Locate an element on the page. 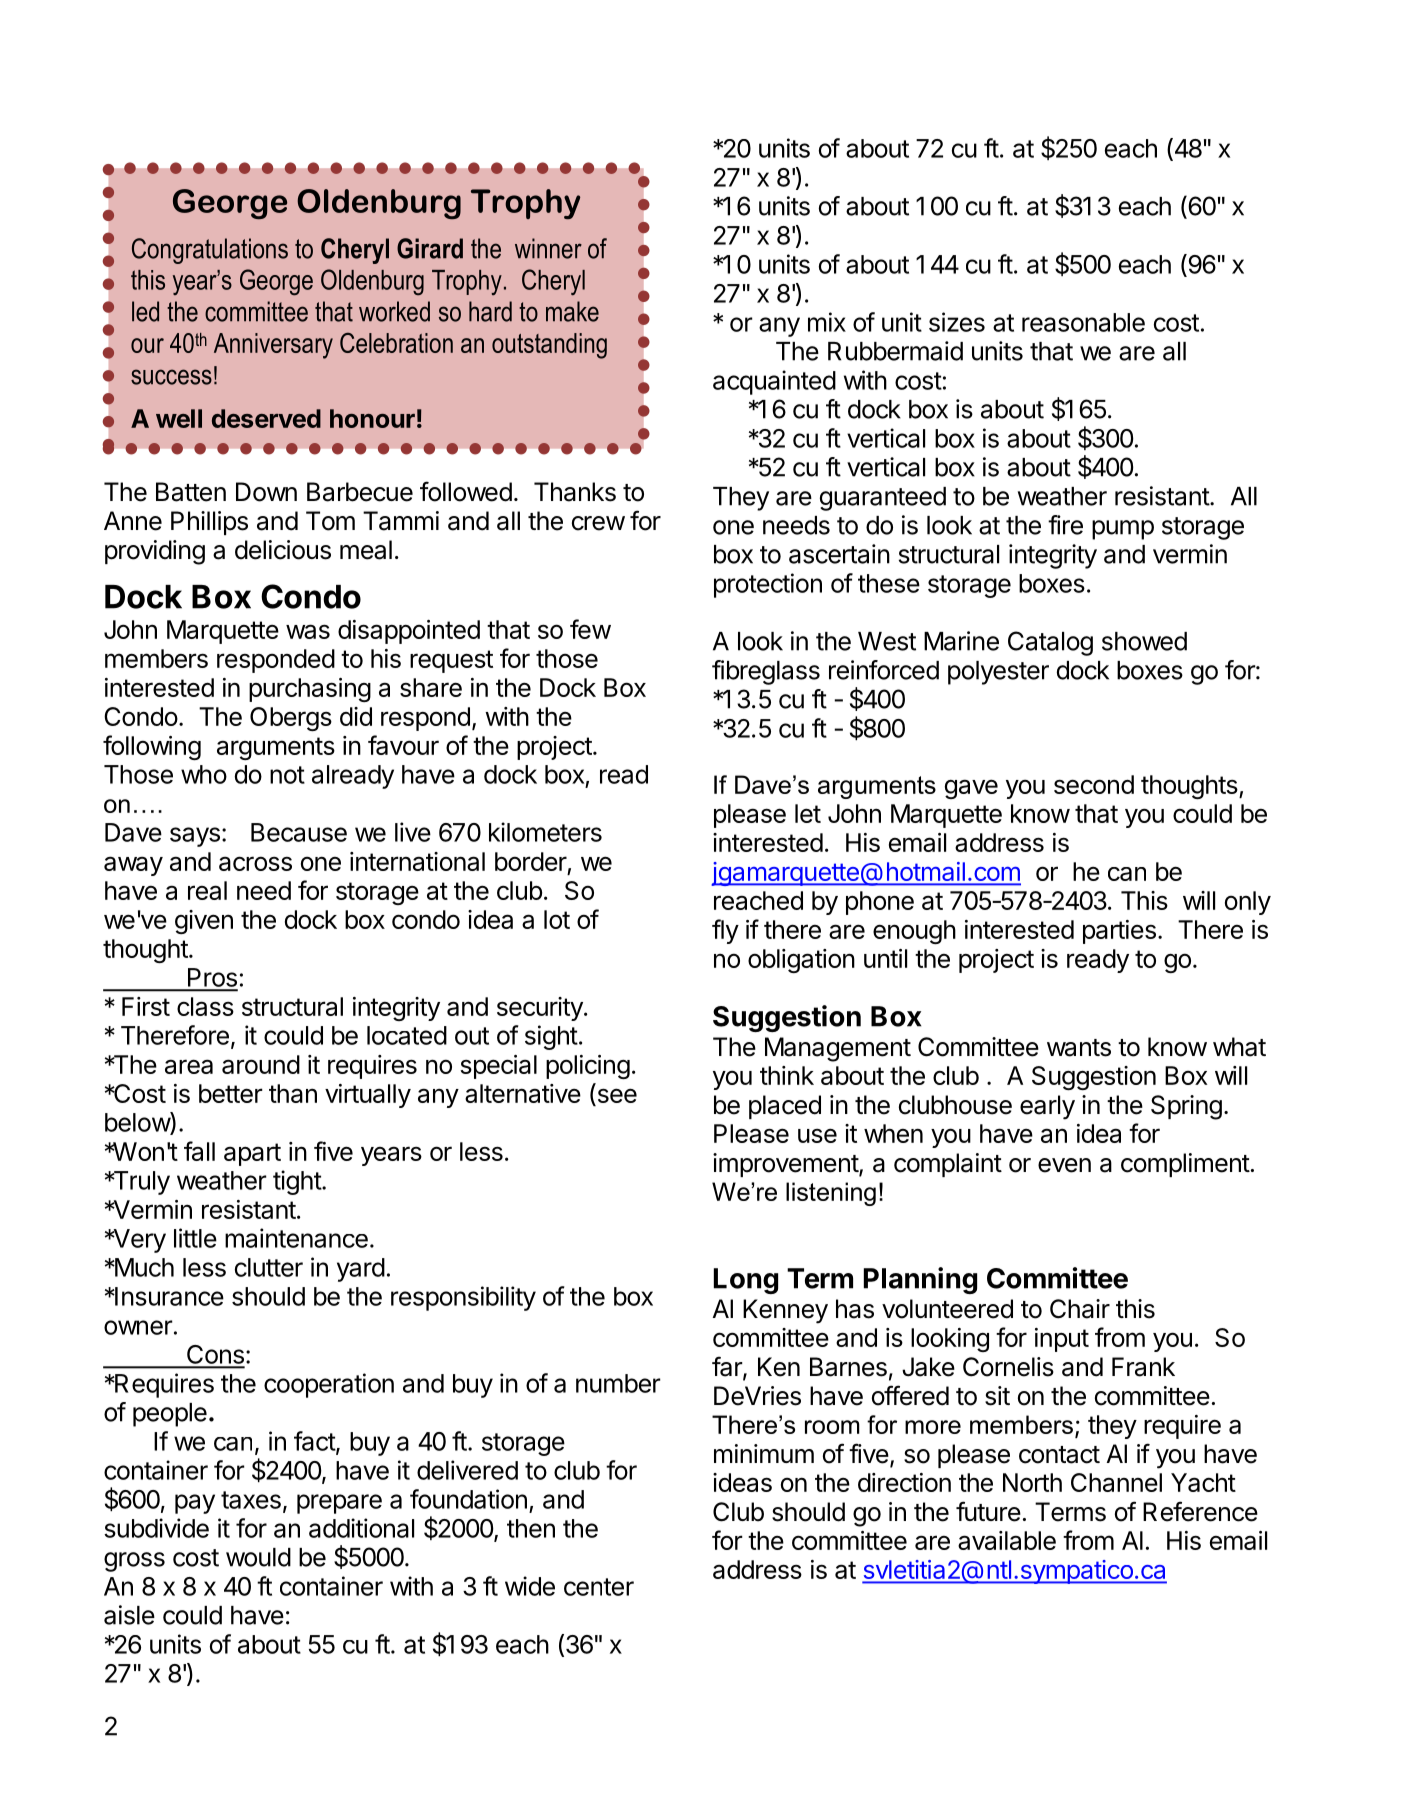  center is located at coordinates (599, 1587).
